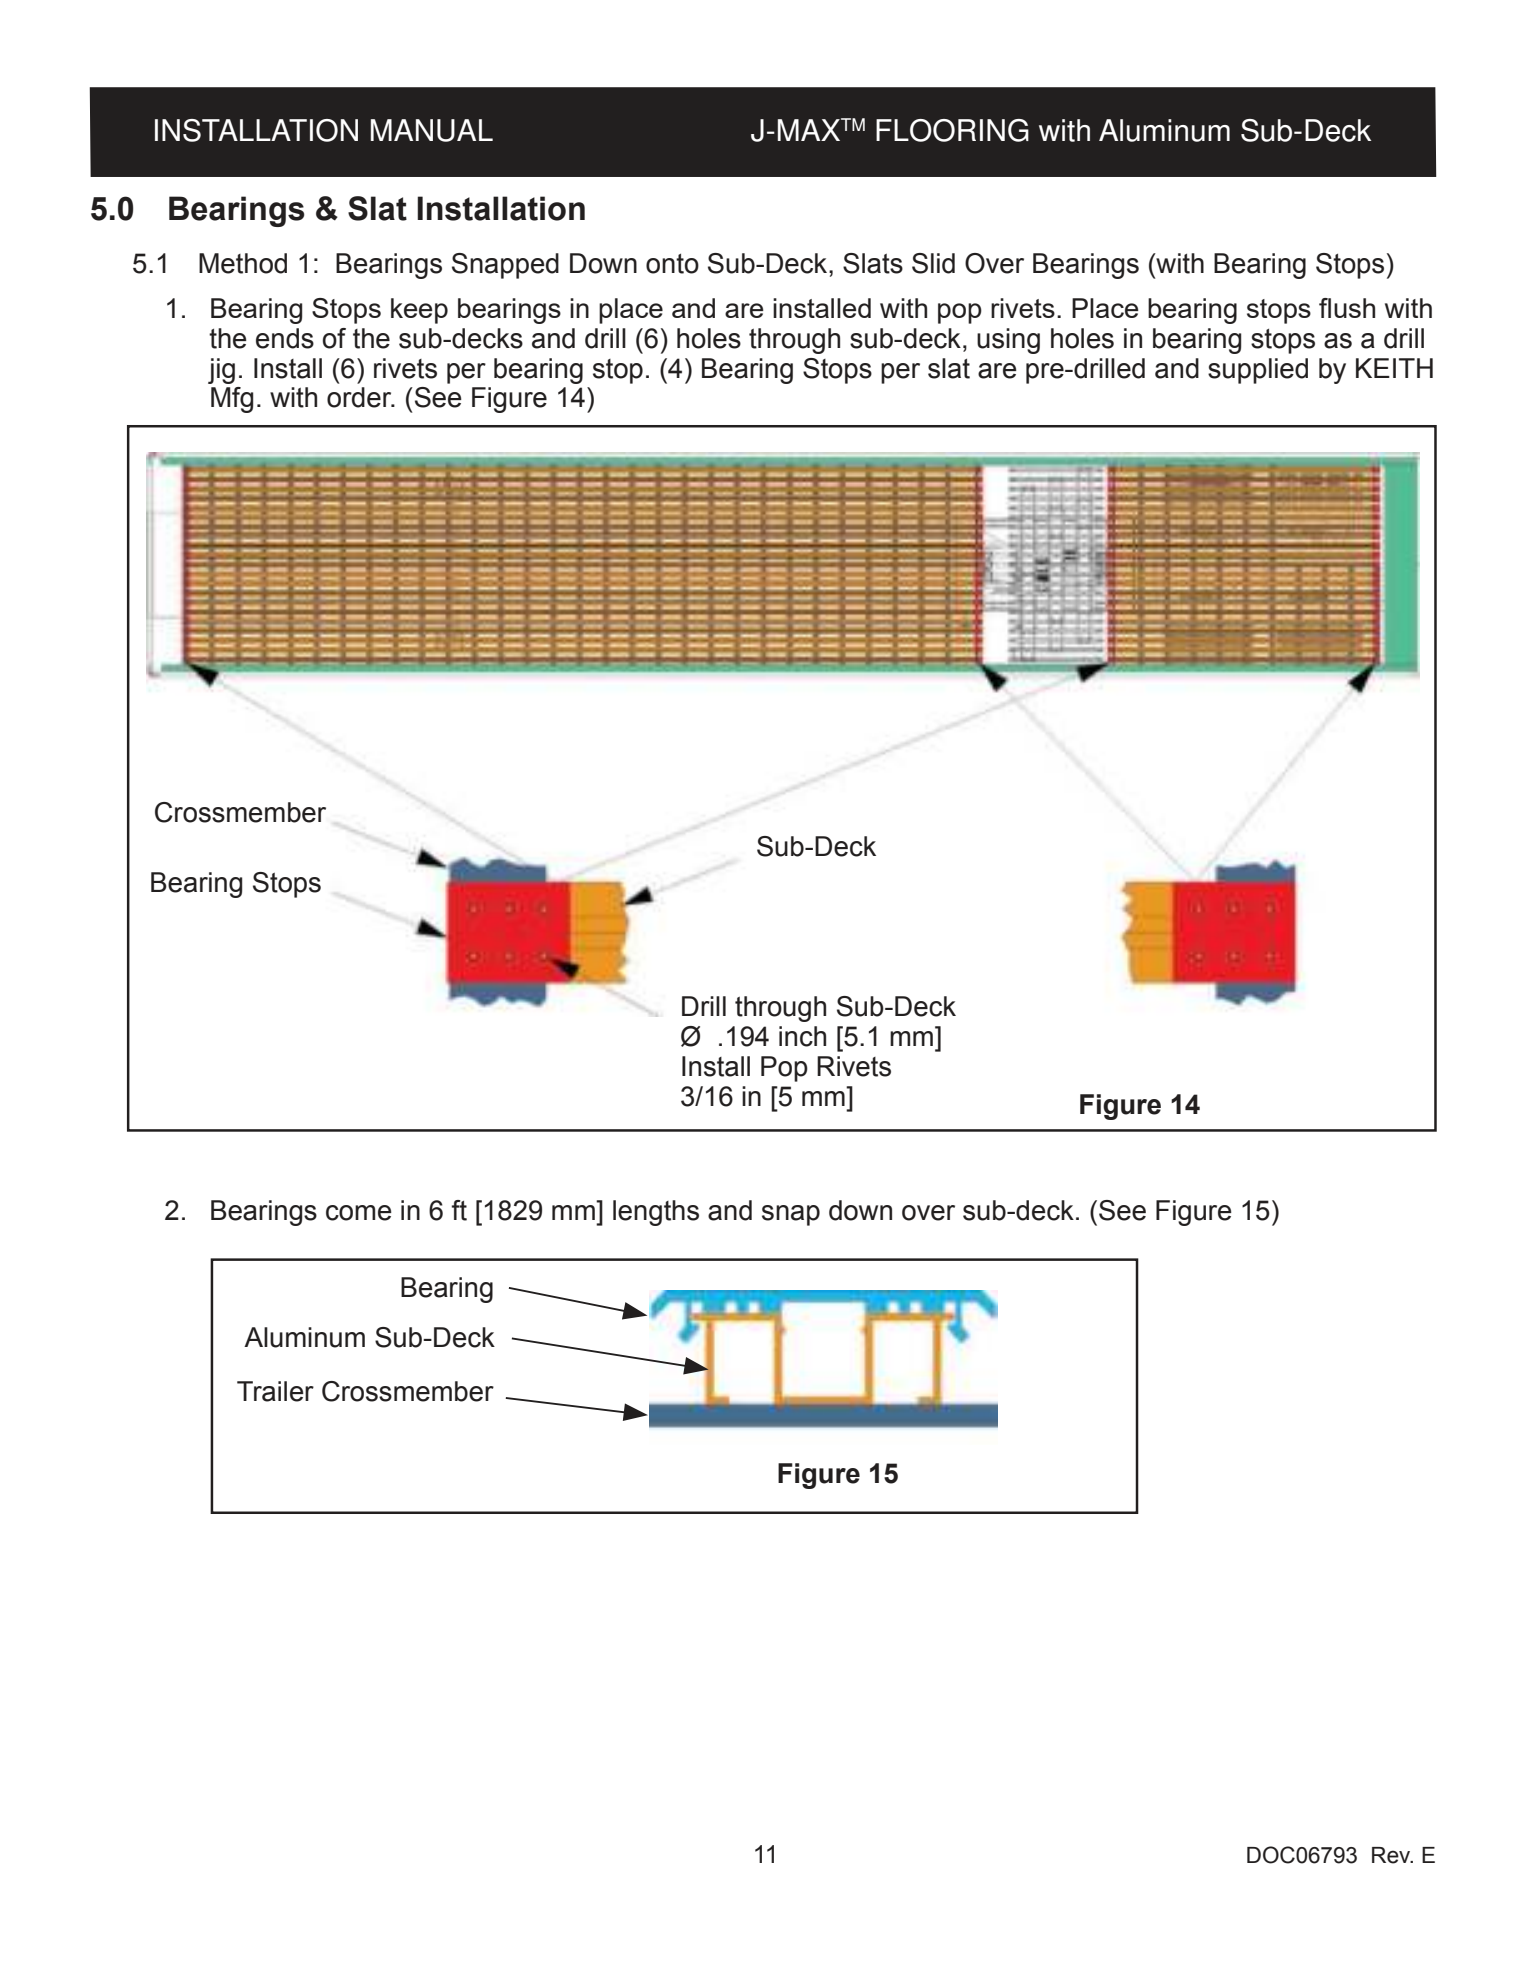 This screenshot has width=1526, height=1974. Describe the element at coordinates (359, 1213) in the screenshot. I see `come` at that location.
